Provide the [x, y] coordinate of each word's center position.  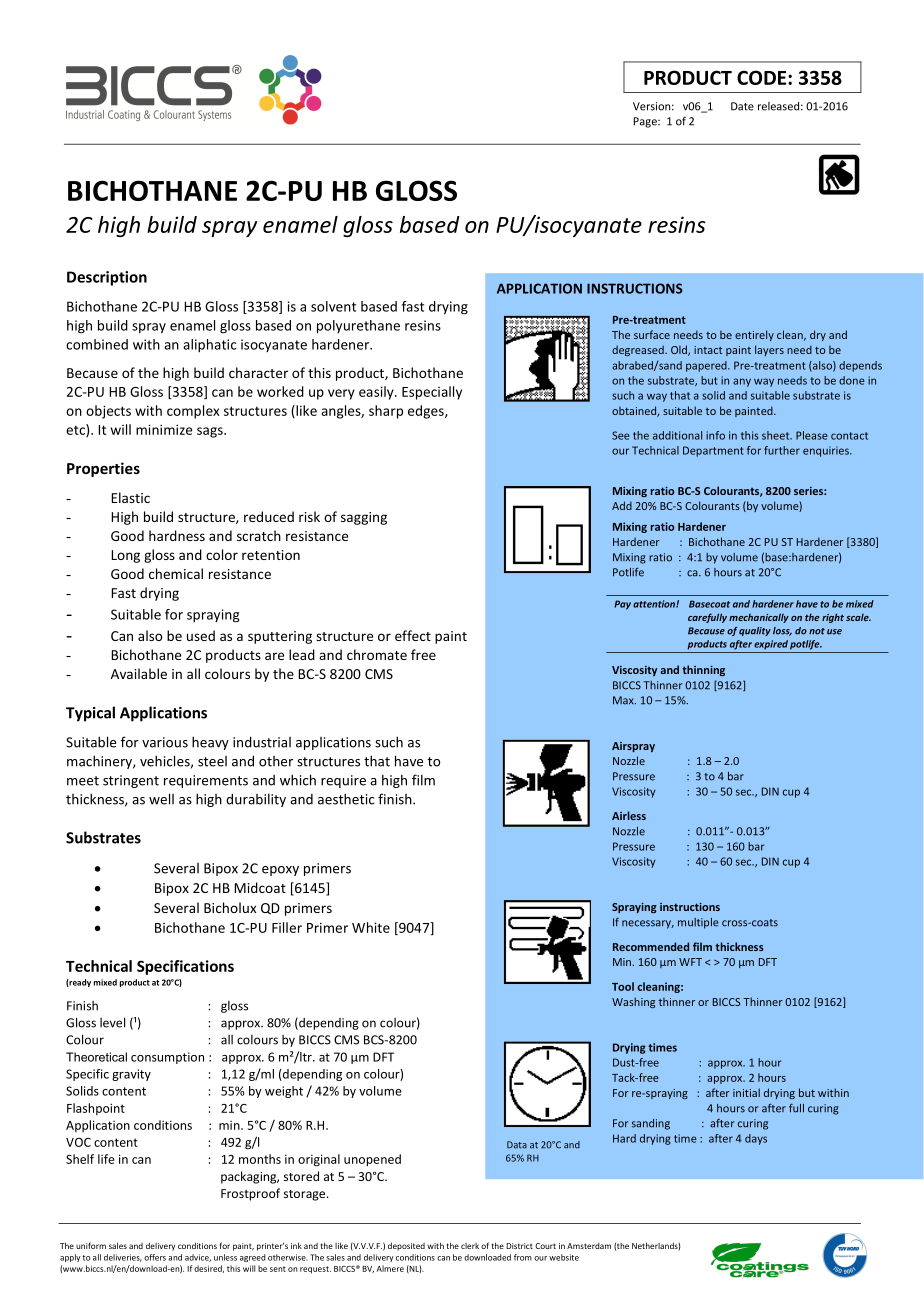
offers [155, 1257]
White [371, 927]
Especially [432, 393]
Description [107, 278]
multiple [698, 923]
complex [193, 412]
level [112, 1022]
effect [413, 635]
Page [646, 122]
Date [742, 106]
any [742, 382]
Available [139, 673]
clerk [470, 1246]
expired [771, 645]
